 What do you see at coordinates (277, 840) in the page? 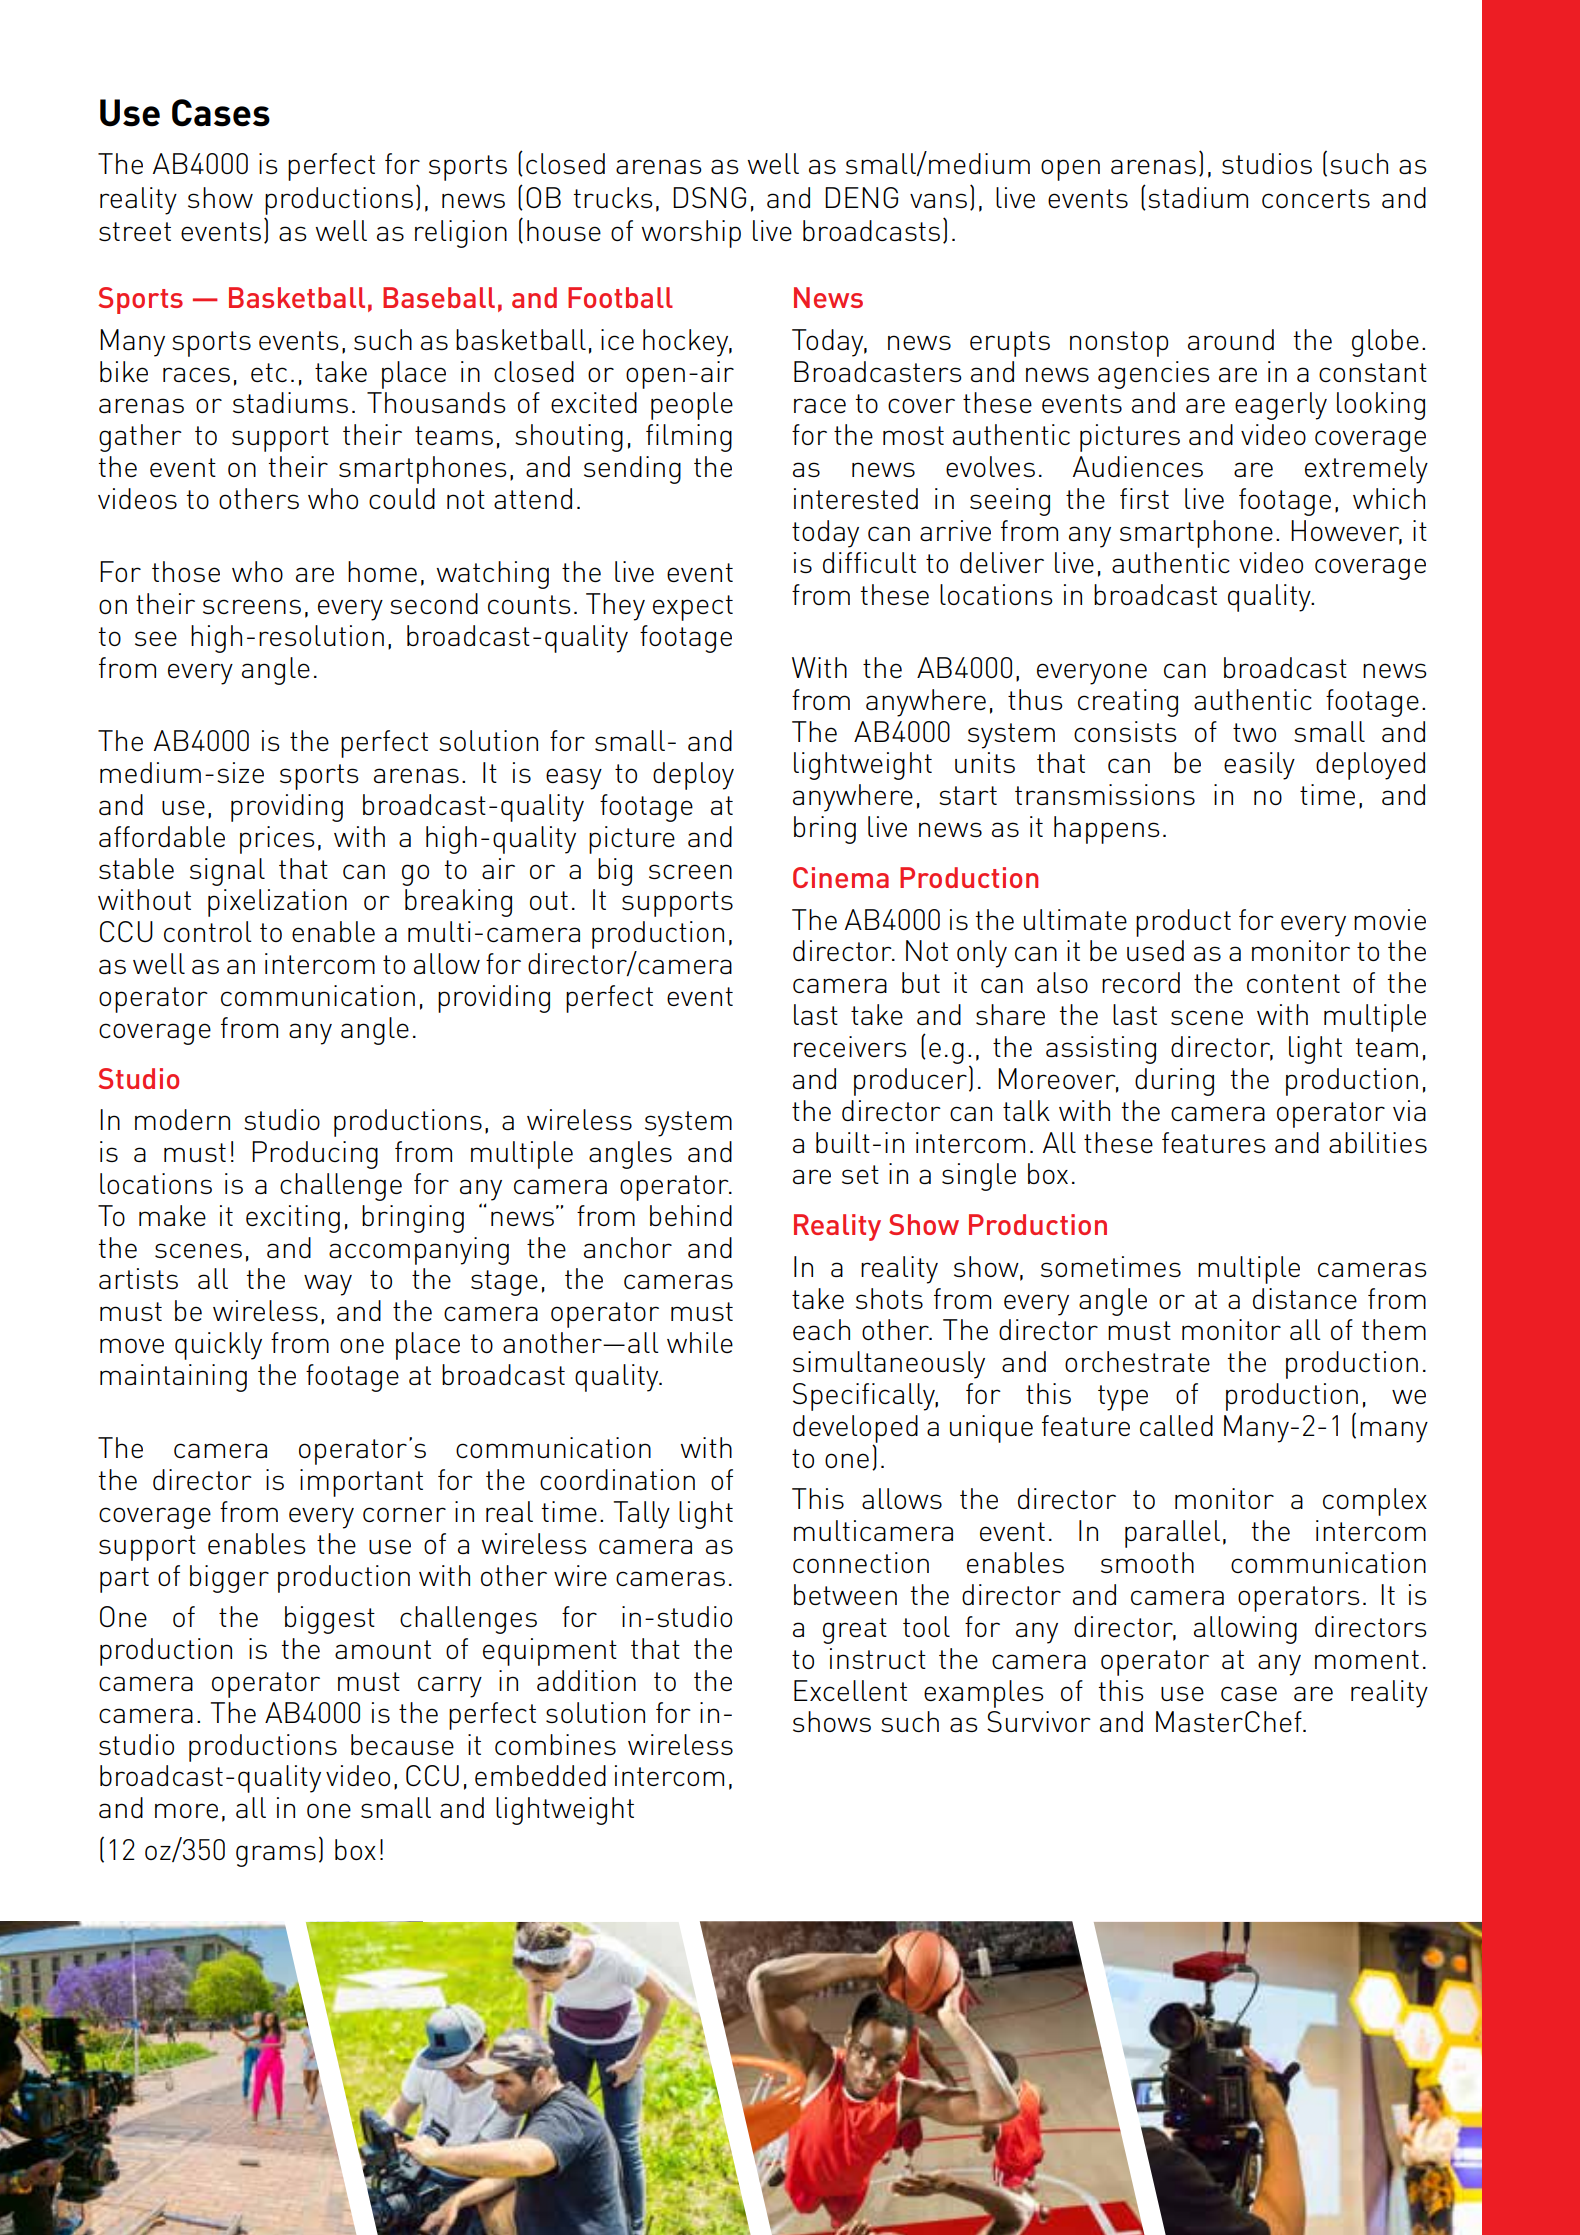
I see `prices` at bounding box center [277, 840].
